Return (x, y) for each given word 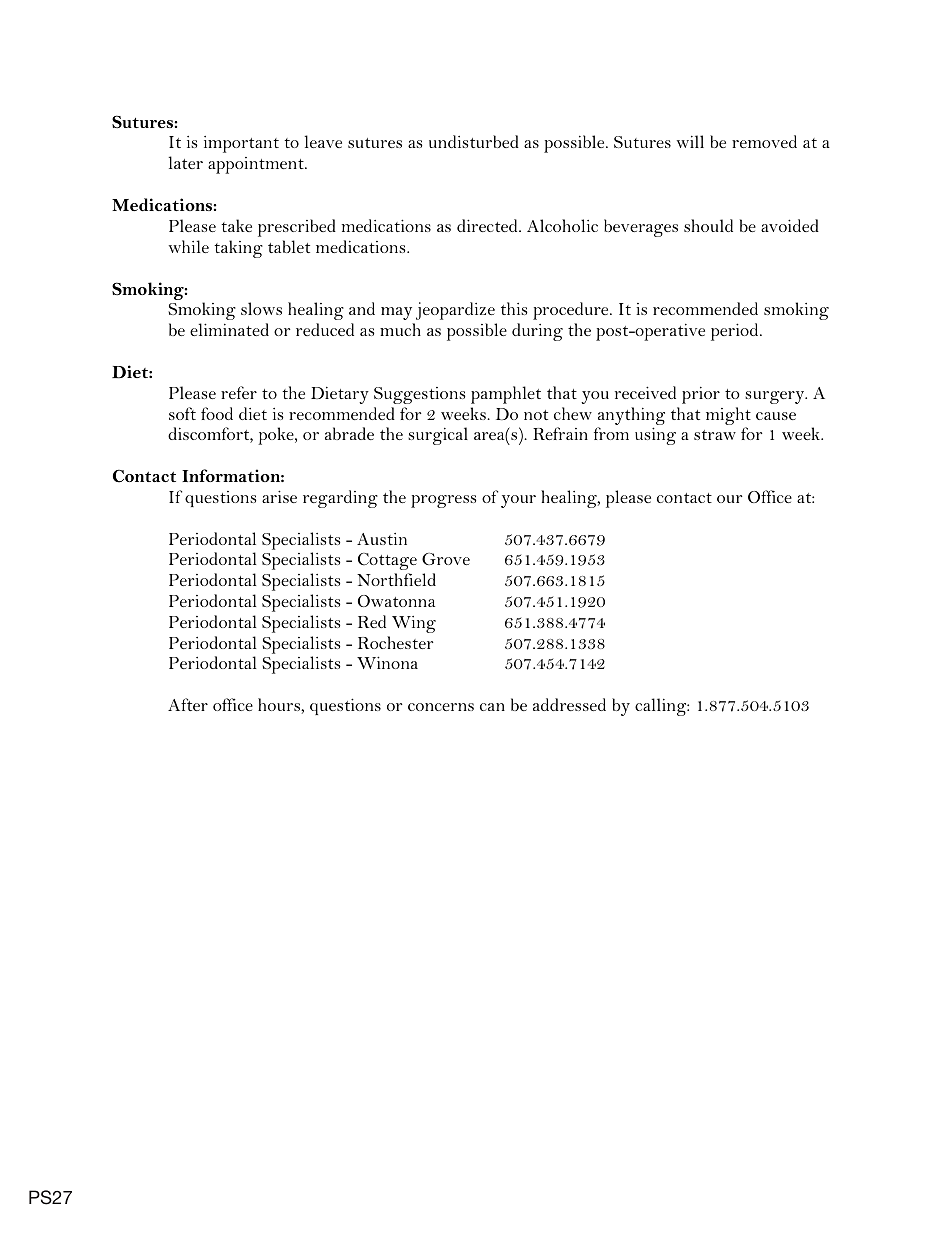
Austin (382, 539)
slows (261, 308)
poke (277, 436)
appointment (257, 165)
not (536, 415)
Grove (446, 559)
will (690, 141)
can (492, 707)
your (518, 501)
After (188, 704)
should (708, 225)
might (728, 417)
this (514, 308)
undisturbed (474, 141)
